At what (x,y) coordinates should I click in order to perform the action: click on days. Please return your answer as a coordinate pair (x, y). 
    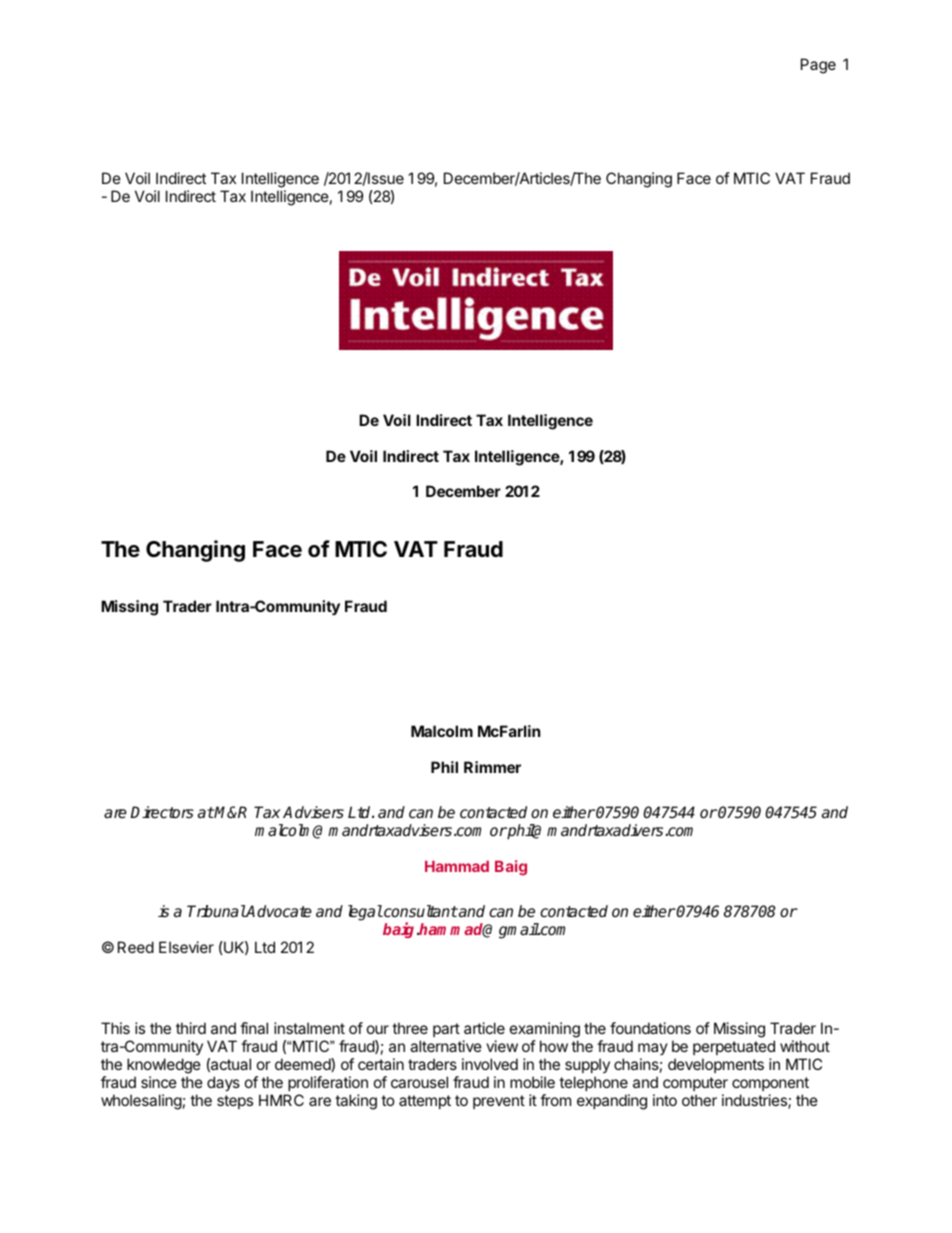
    Looking at the image, I should click on (223, 1083).
